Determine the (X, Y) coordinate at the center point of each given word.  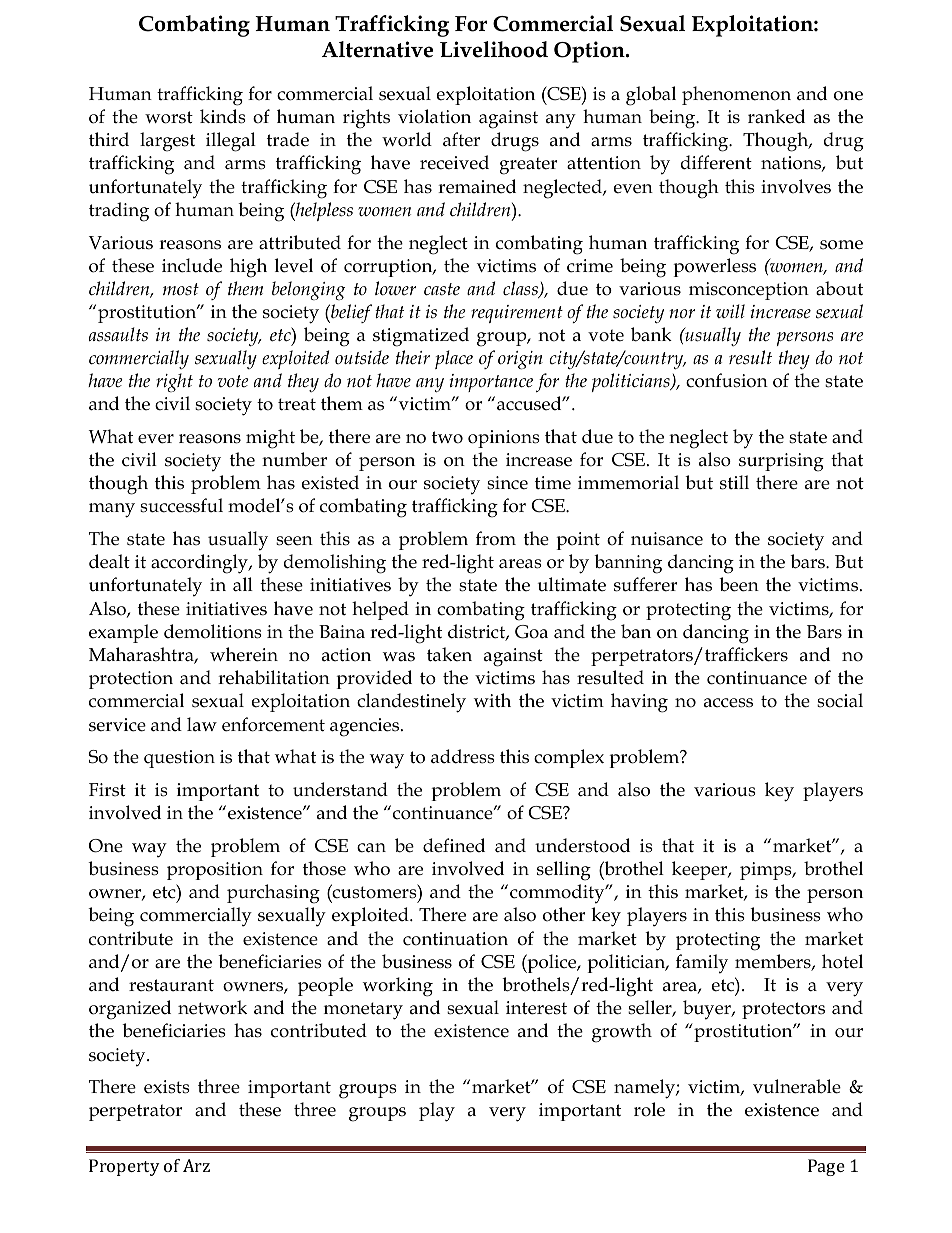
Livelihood (494, 49)
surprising (781, 462)
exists (167, 1087)
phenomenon (736, 95)
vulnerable (797, 1086)
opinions (504, 439)
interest (536, 1008)
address (463, 756)
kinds (223, 116)
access (728, 703)
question (179, 759)
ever (156, 439)
